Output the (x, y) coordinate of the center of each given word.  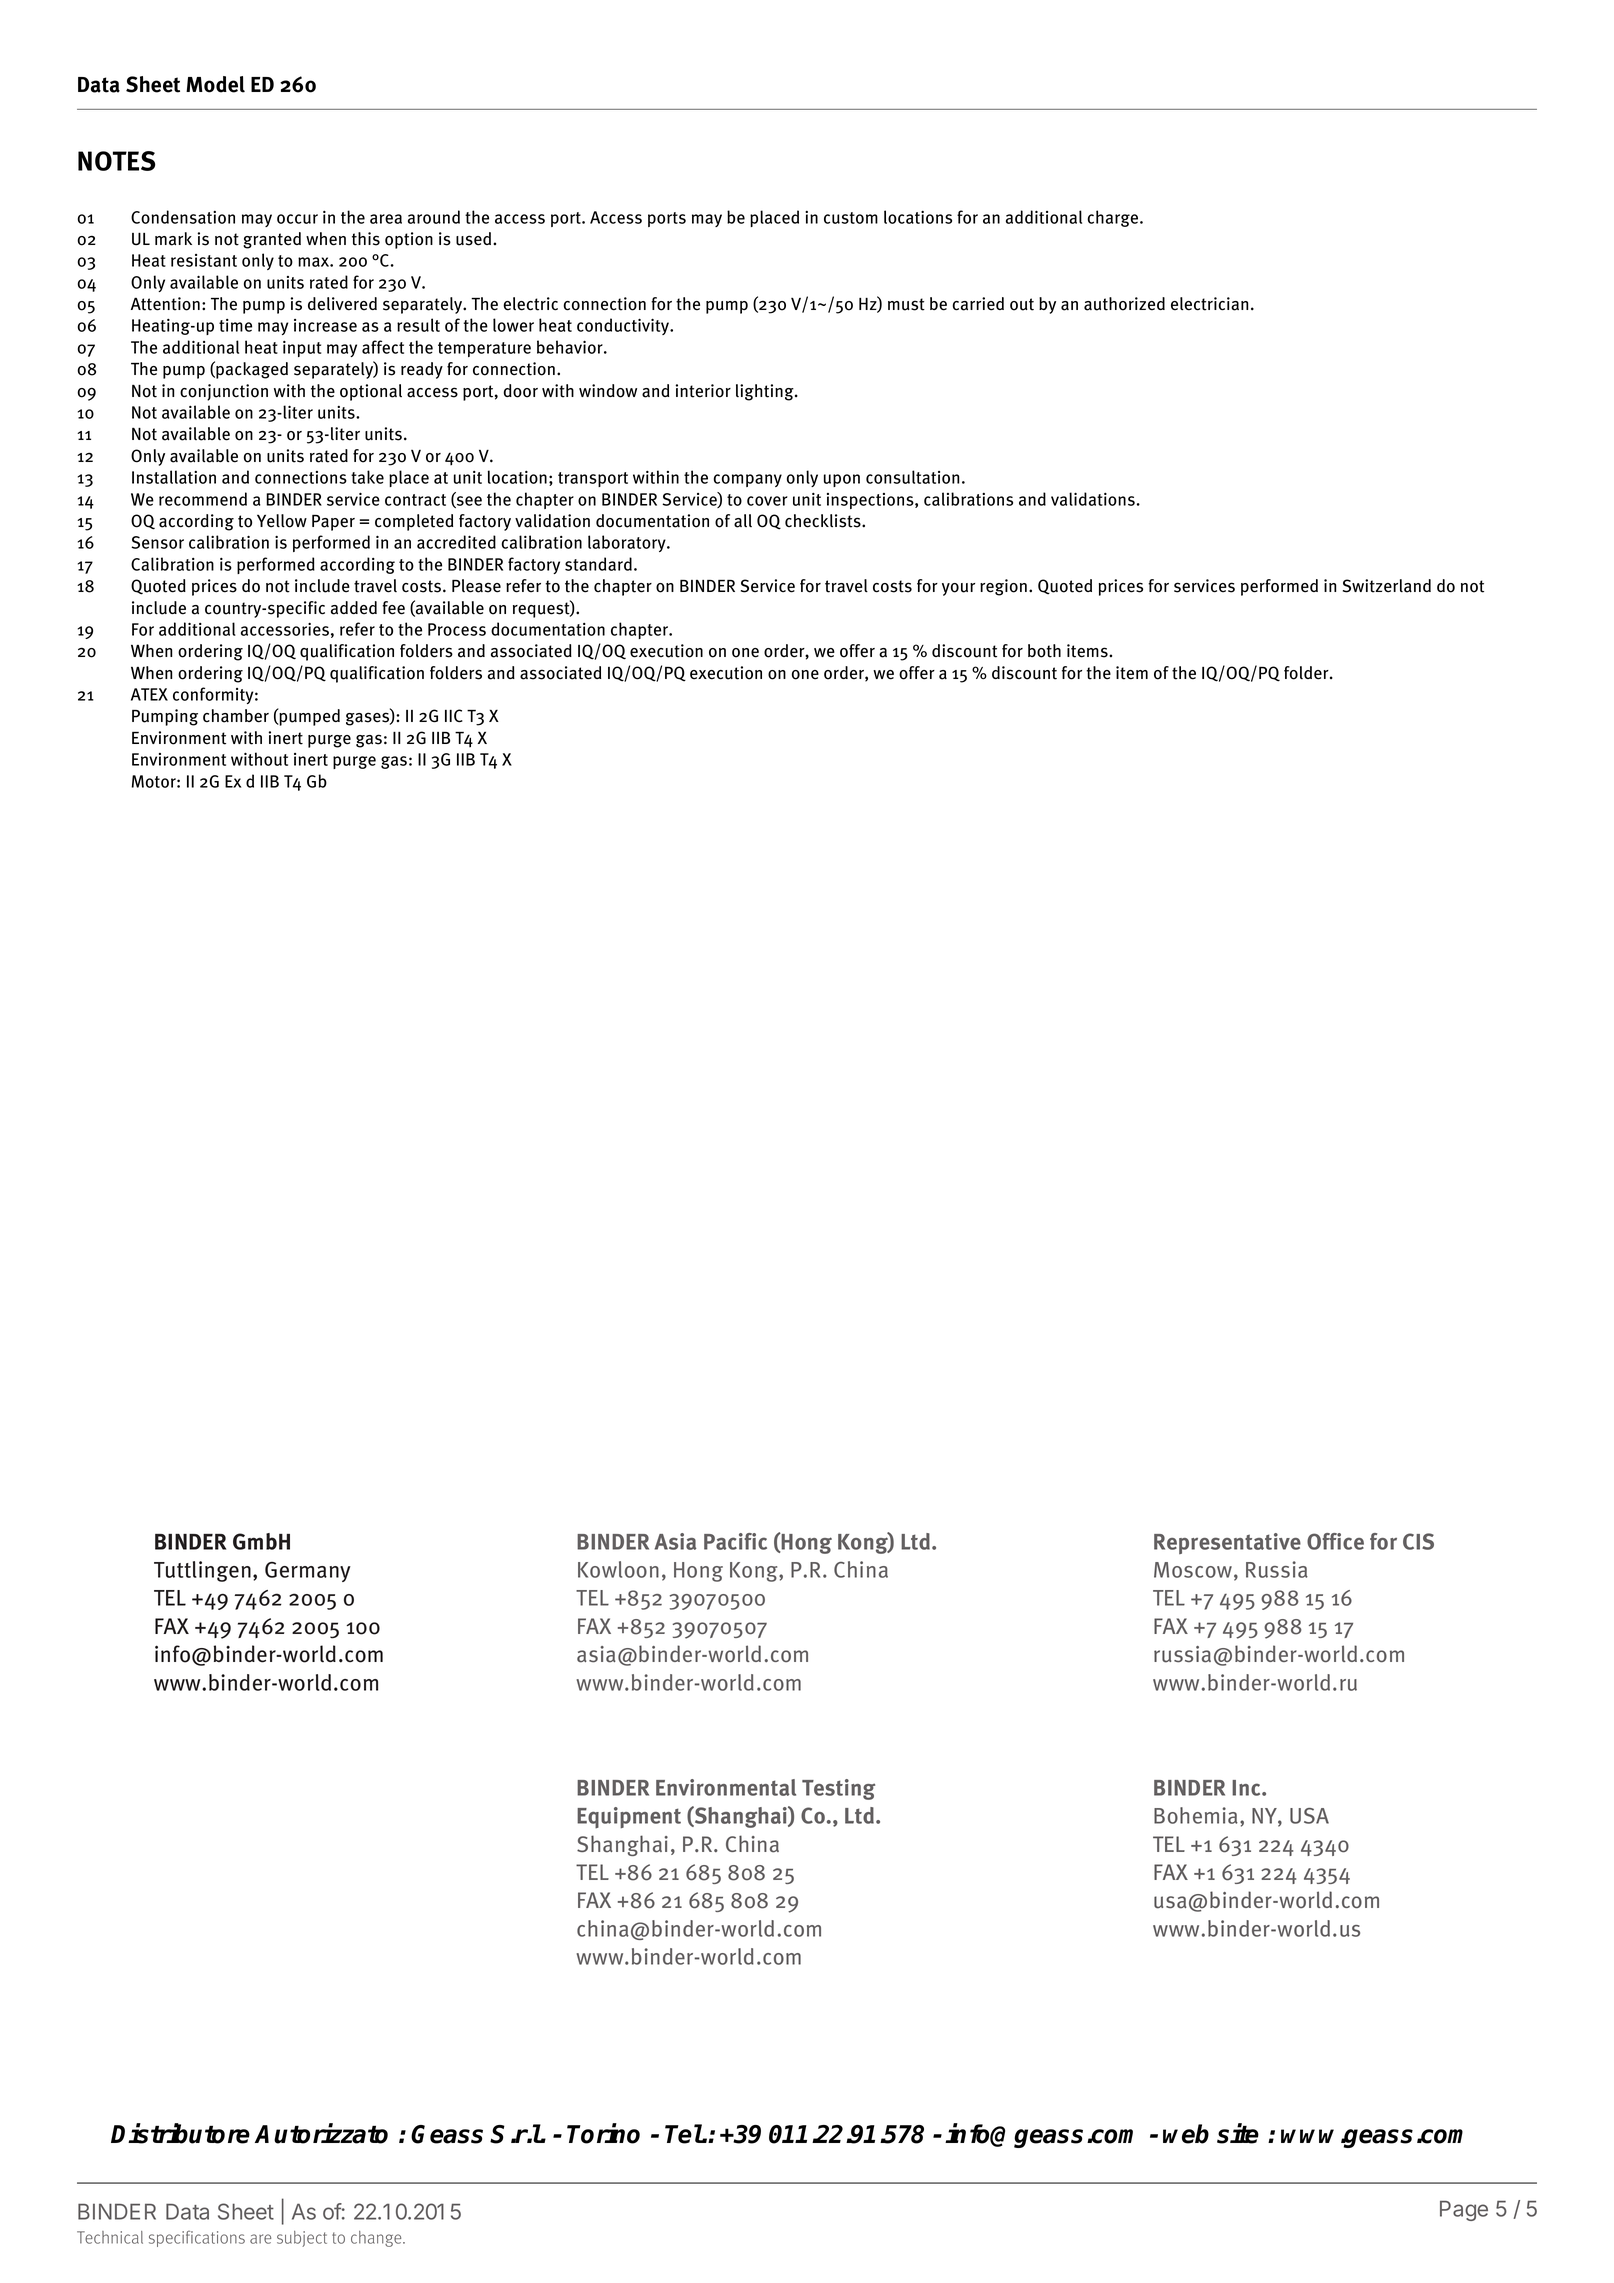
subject (302, 2239)
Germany (308, 1572)
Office (1335, 1541)
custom (851, 218)
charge (1114, 218)
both (1044, 651)
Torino (603, 2133)
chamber (236, 716)
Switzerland (1387, 586)
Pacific (735, 1541)
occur (297, 219)
